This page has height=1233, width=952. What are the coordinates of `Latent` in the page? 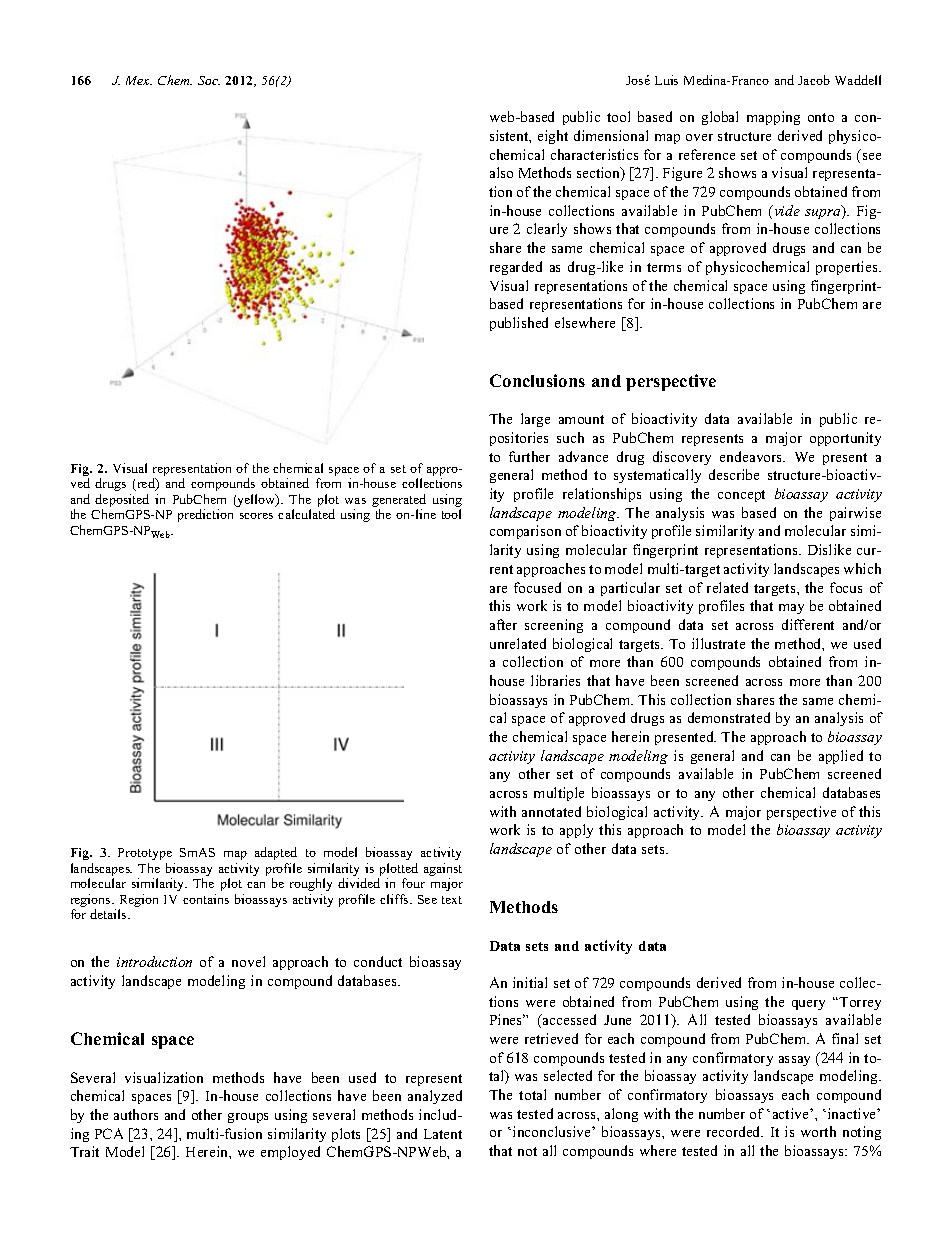 It's located at (443, 1134).
